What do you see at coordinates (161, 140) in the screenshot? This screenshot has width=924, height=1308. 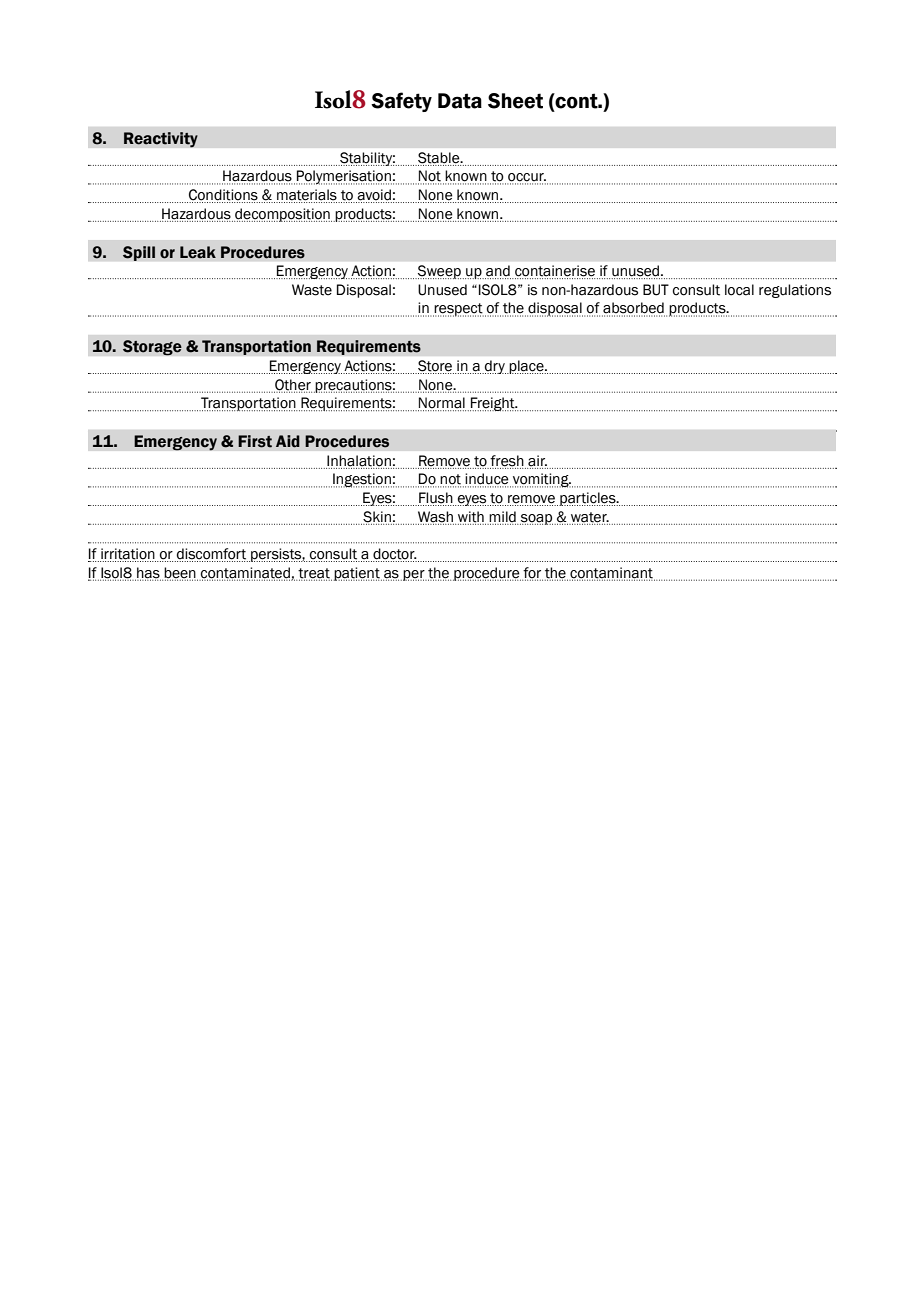 I see `Reactivity` at bounding box center [161, 140].
